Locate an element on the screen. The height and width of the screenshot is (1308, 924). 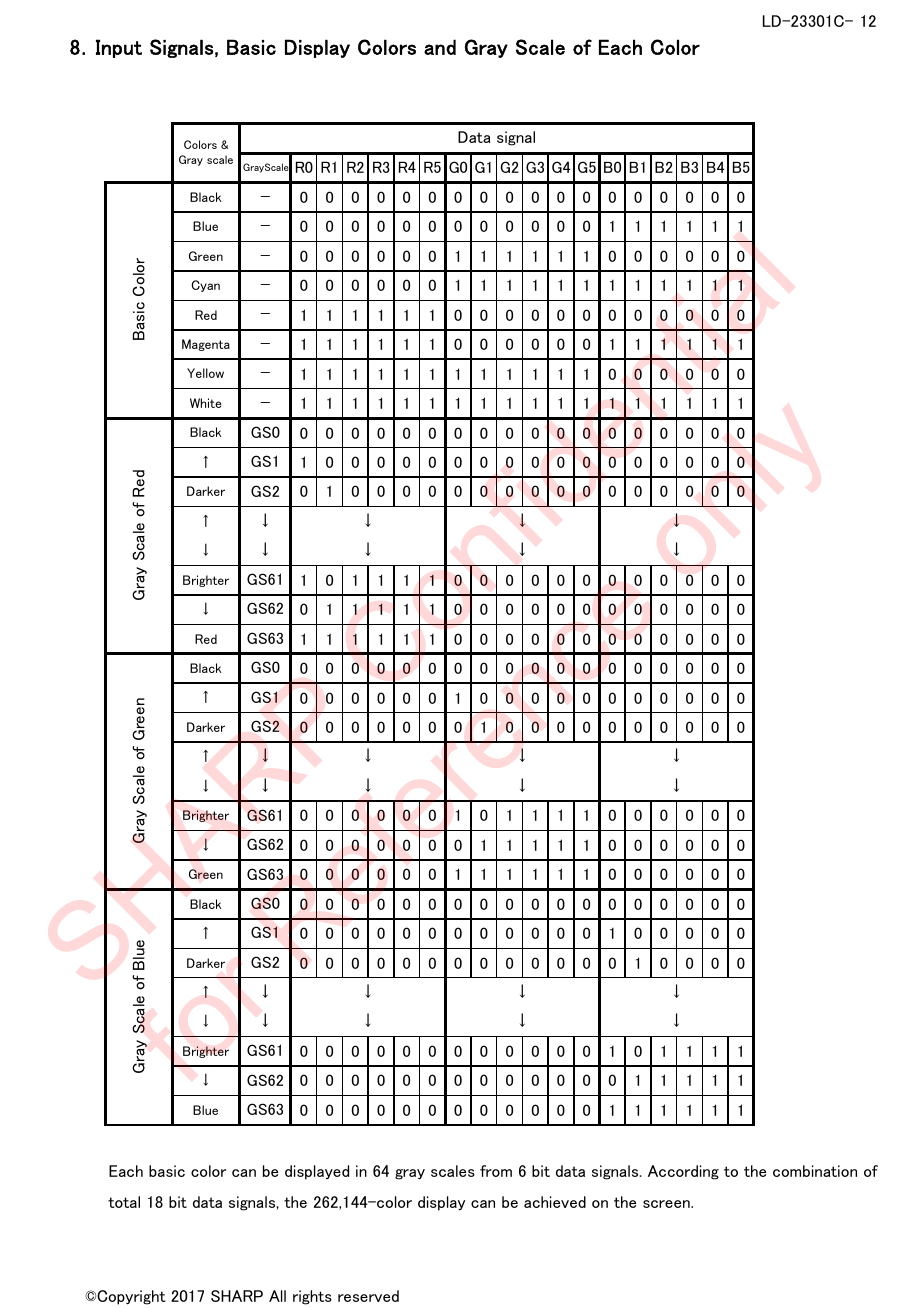
Yellow is located at coordinates (205, 373).
